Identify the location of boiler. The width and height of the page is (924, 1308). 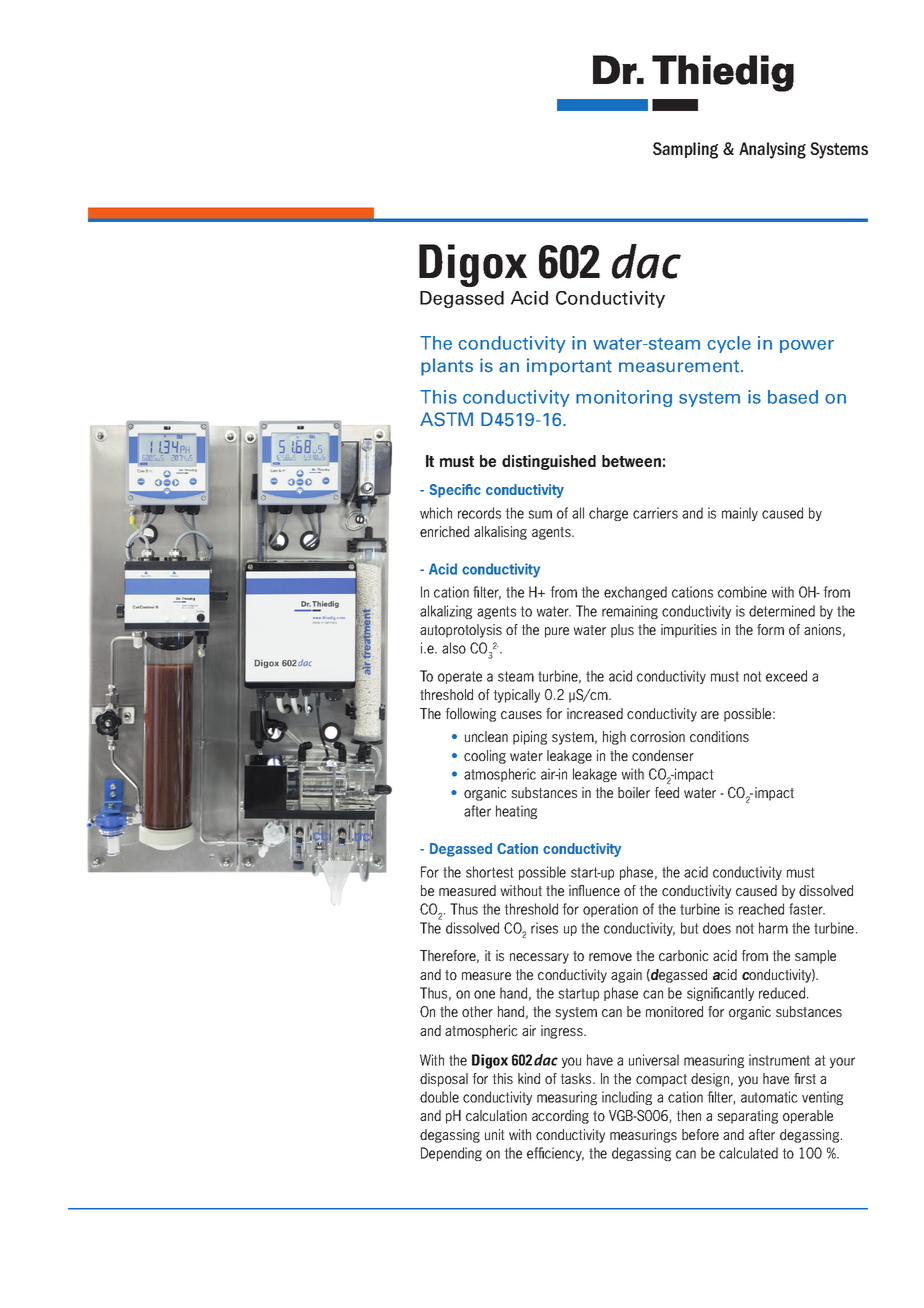
(634, 792).
